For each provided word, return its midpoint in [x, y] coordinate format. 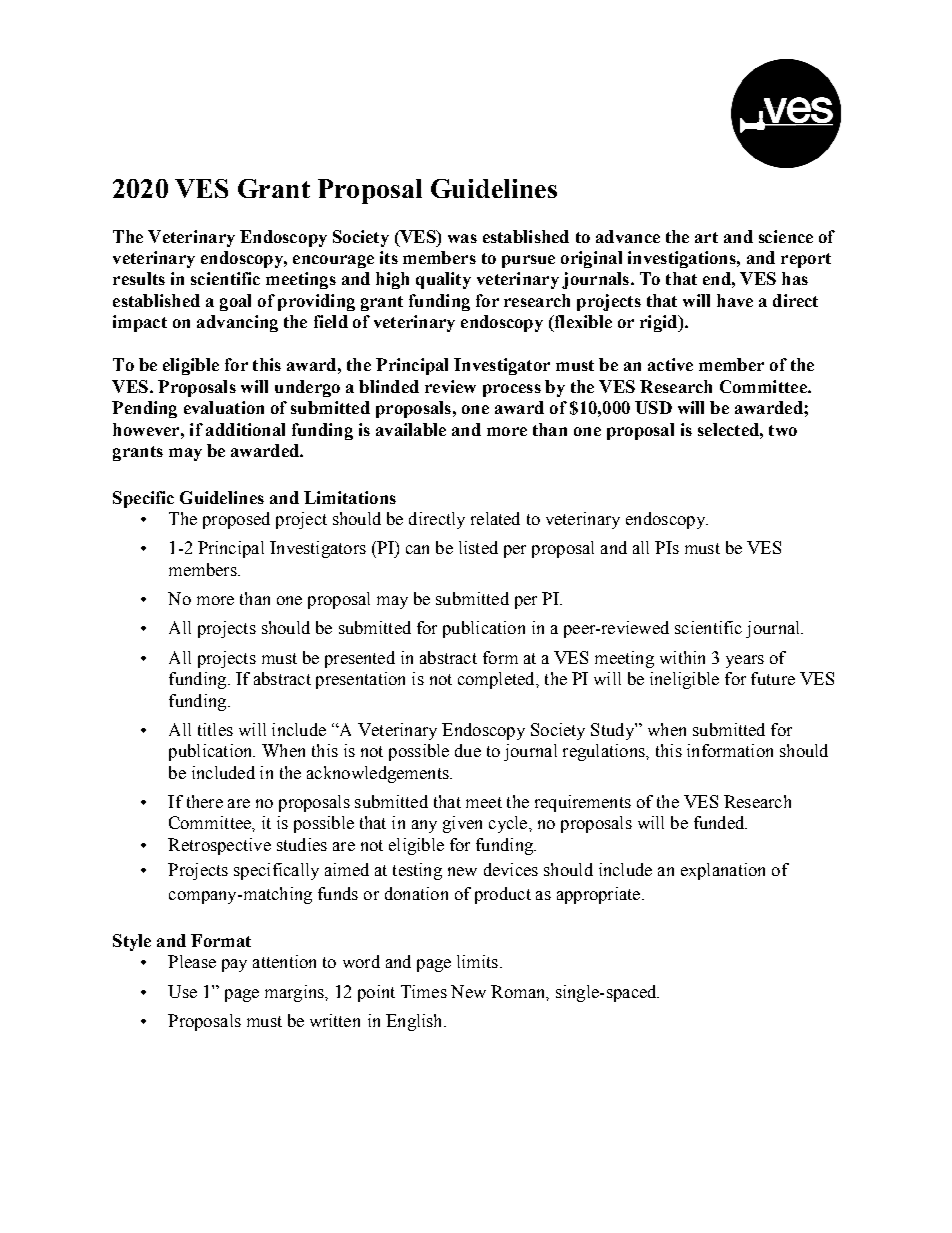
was [462, 238]
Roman [519, 991]
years [745, 661]
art [706, 237]
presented [360, 659]
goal [235, 302]
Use [182, 991]
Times [424, 991]
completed [497, 680]
